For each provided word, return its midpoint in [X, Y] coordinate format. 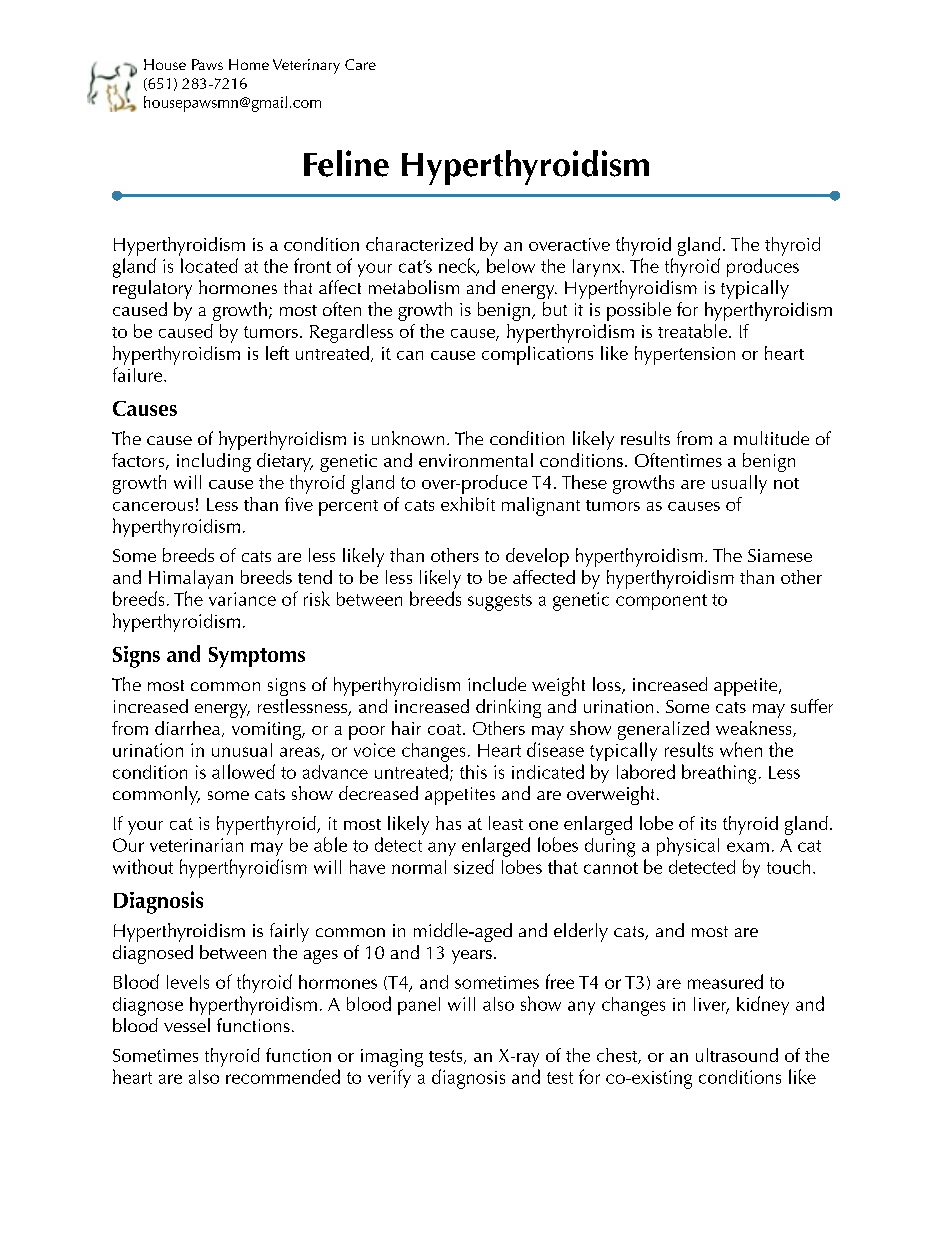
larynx [598, 268]
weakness [755, 729]
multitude [771, 438]
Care [360, 64]
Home [249, 64]
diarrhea [189, 729]
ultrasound [737, 1055]
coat [446, 729]
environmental [476, 460]
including [214, 462]
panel [419, 1006]
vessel [187, 1025]
